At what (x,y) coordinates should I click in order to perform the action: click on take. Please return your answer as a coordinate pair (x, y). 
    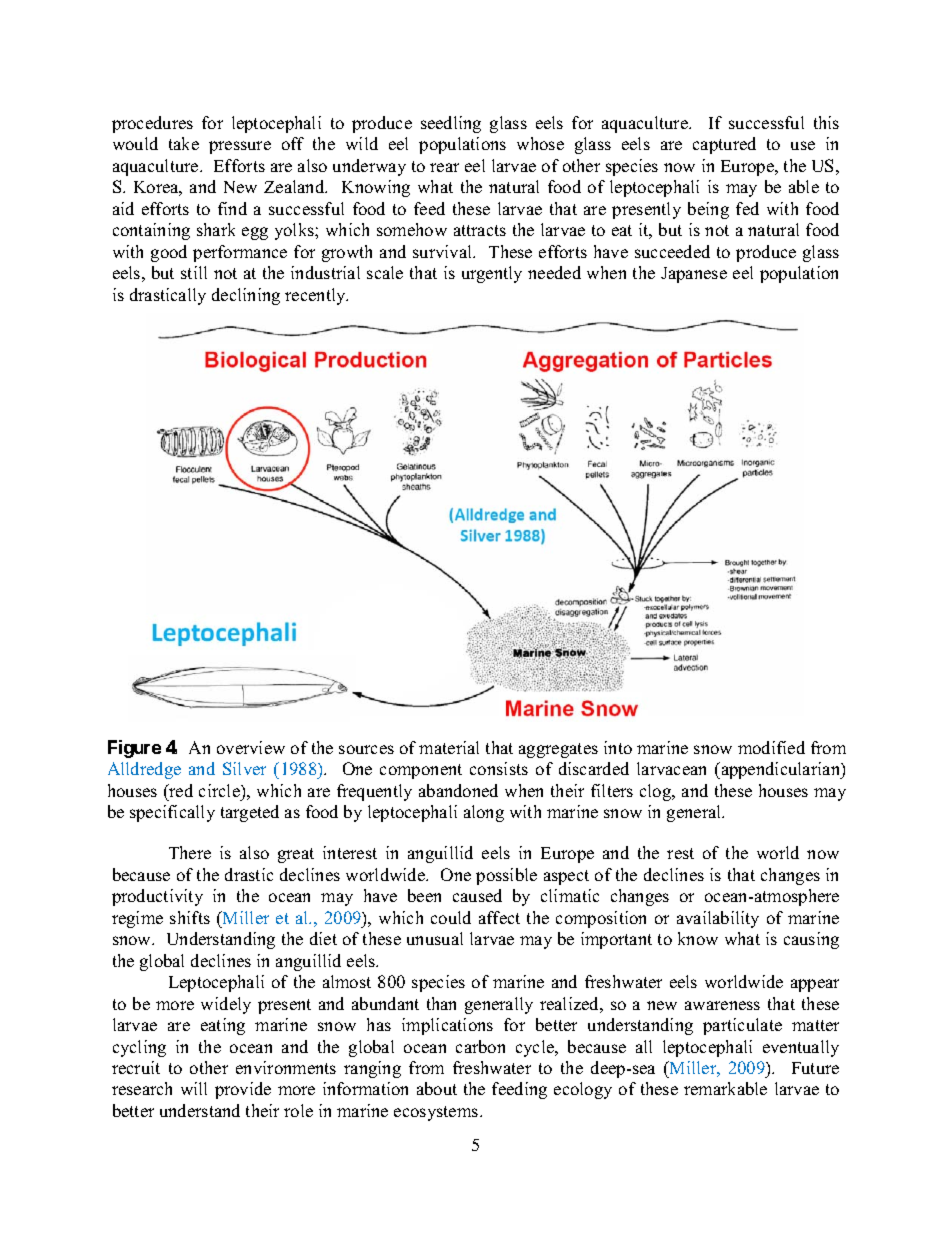
    Looking at the image, I should click on (184, 143).
